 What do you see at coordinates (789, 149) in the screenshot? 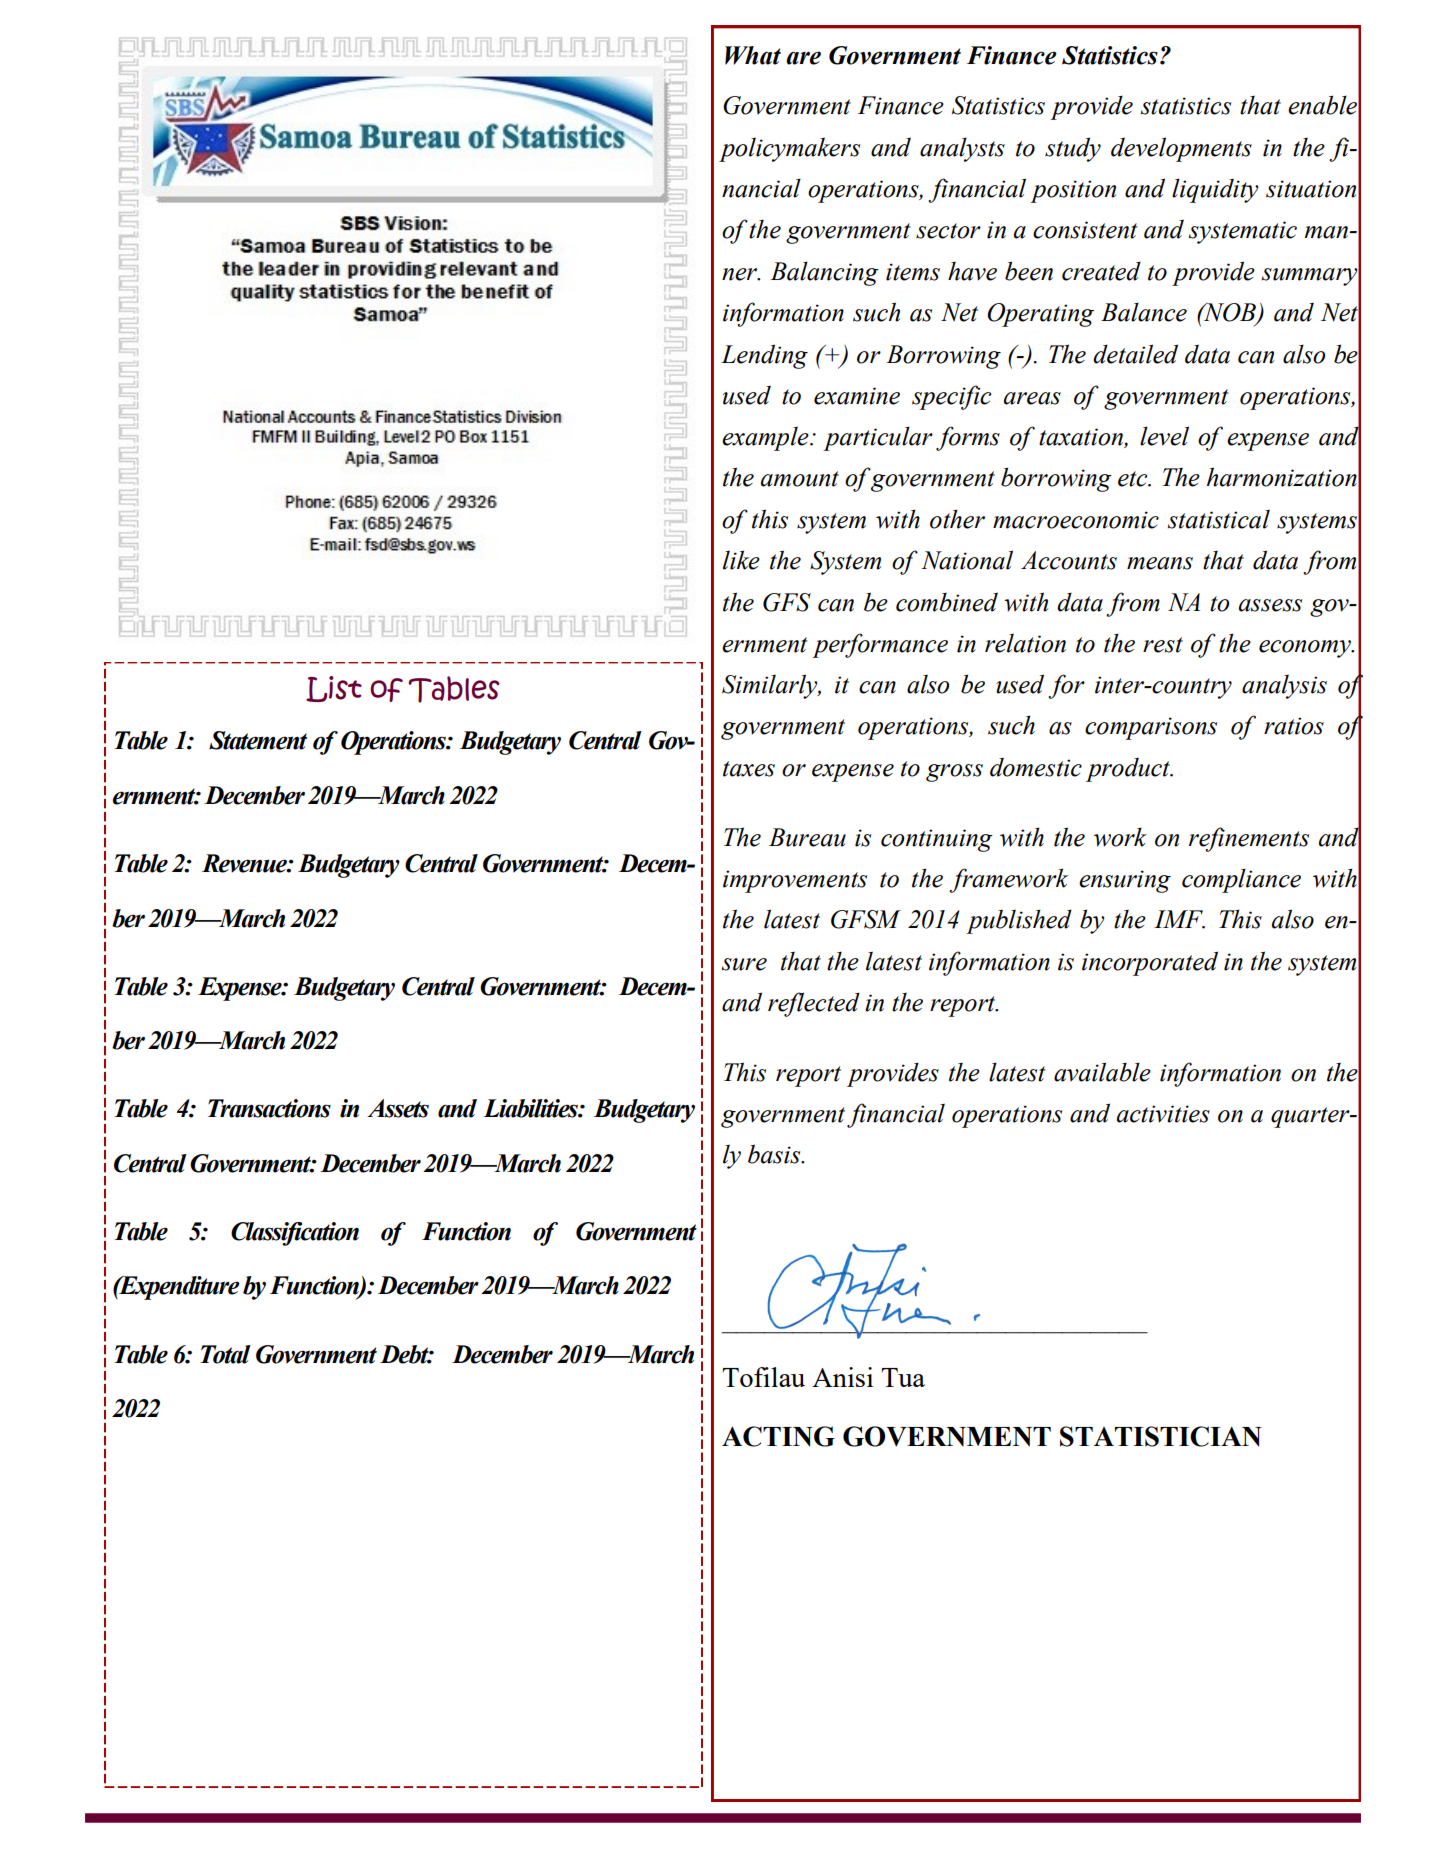
I see `policymakers` at bounding box center [789, 149].
